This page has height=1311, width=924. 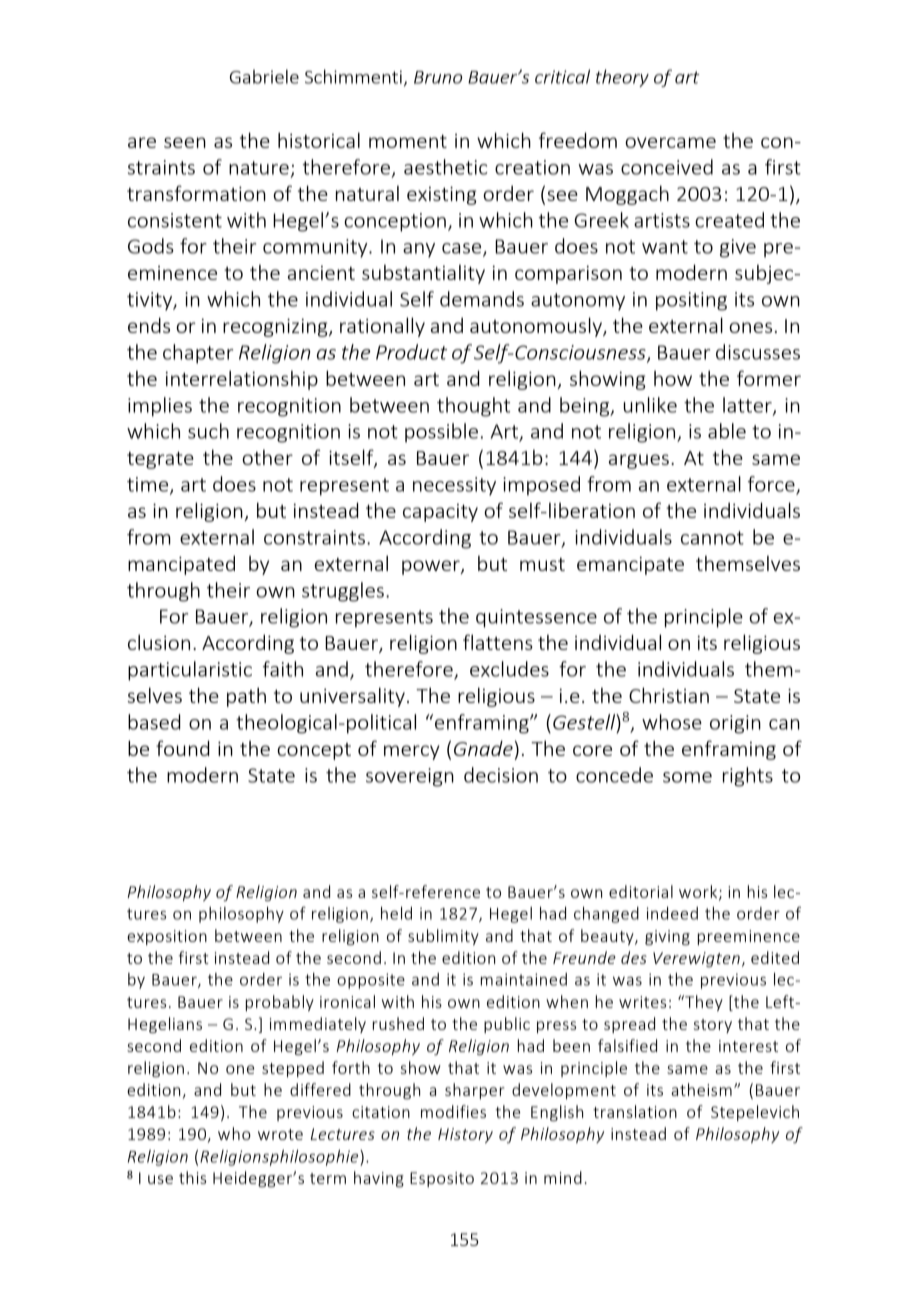 I want to click on able, so click(x=727, y=431).
